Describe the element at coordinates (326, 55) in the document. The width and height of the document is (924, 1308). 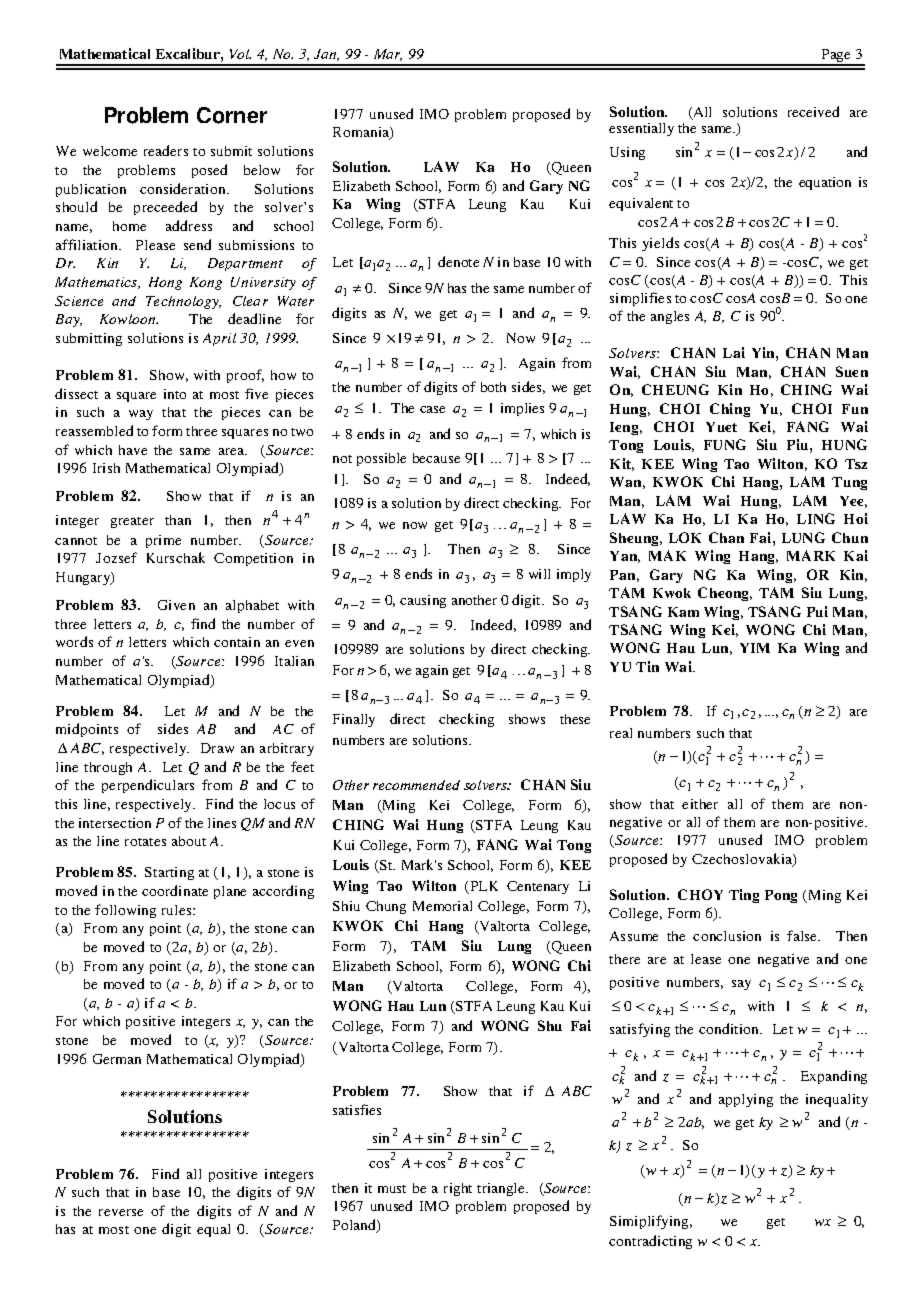
I see `Jan` at that location.
